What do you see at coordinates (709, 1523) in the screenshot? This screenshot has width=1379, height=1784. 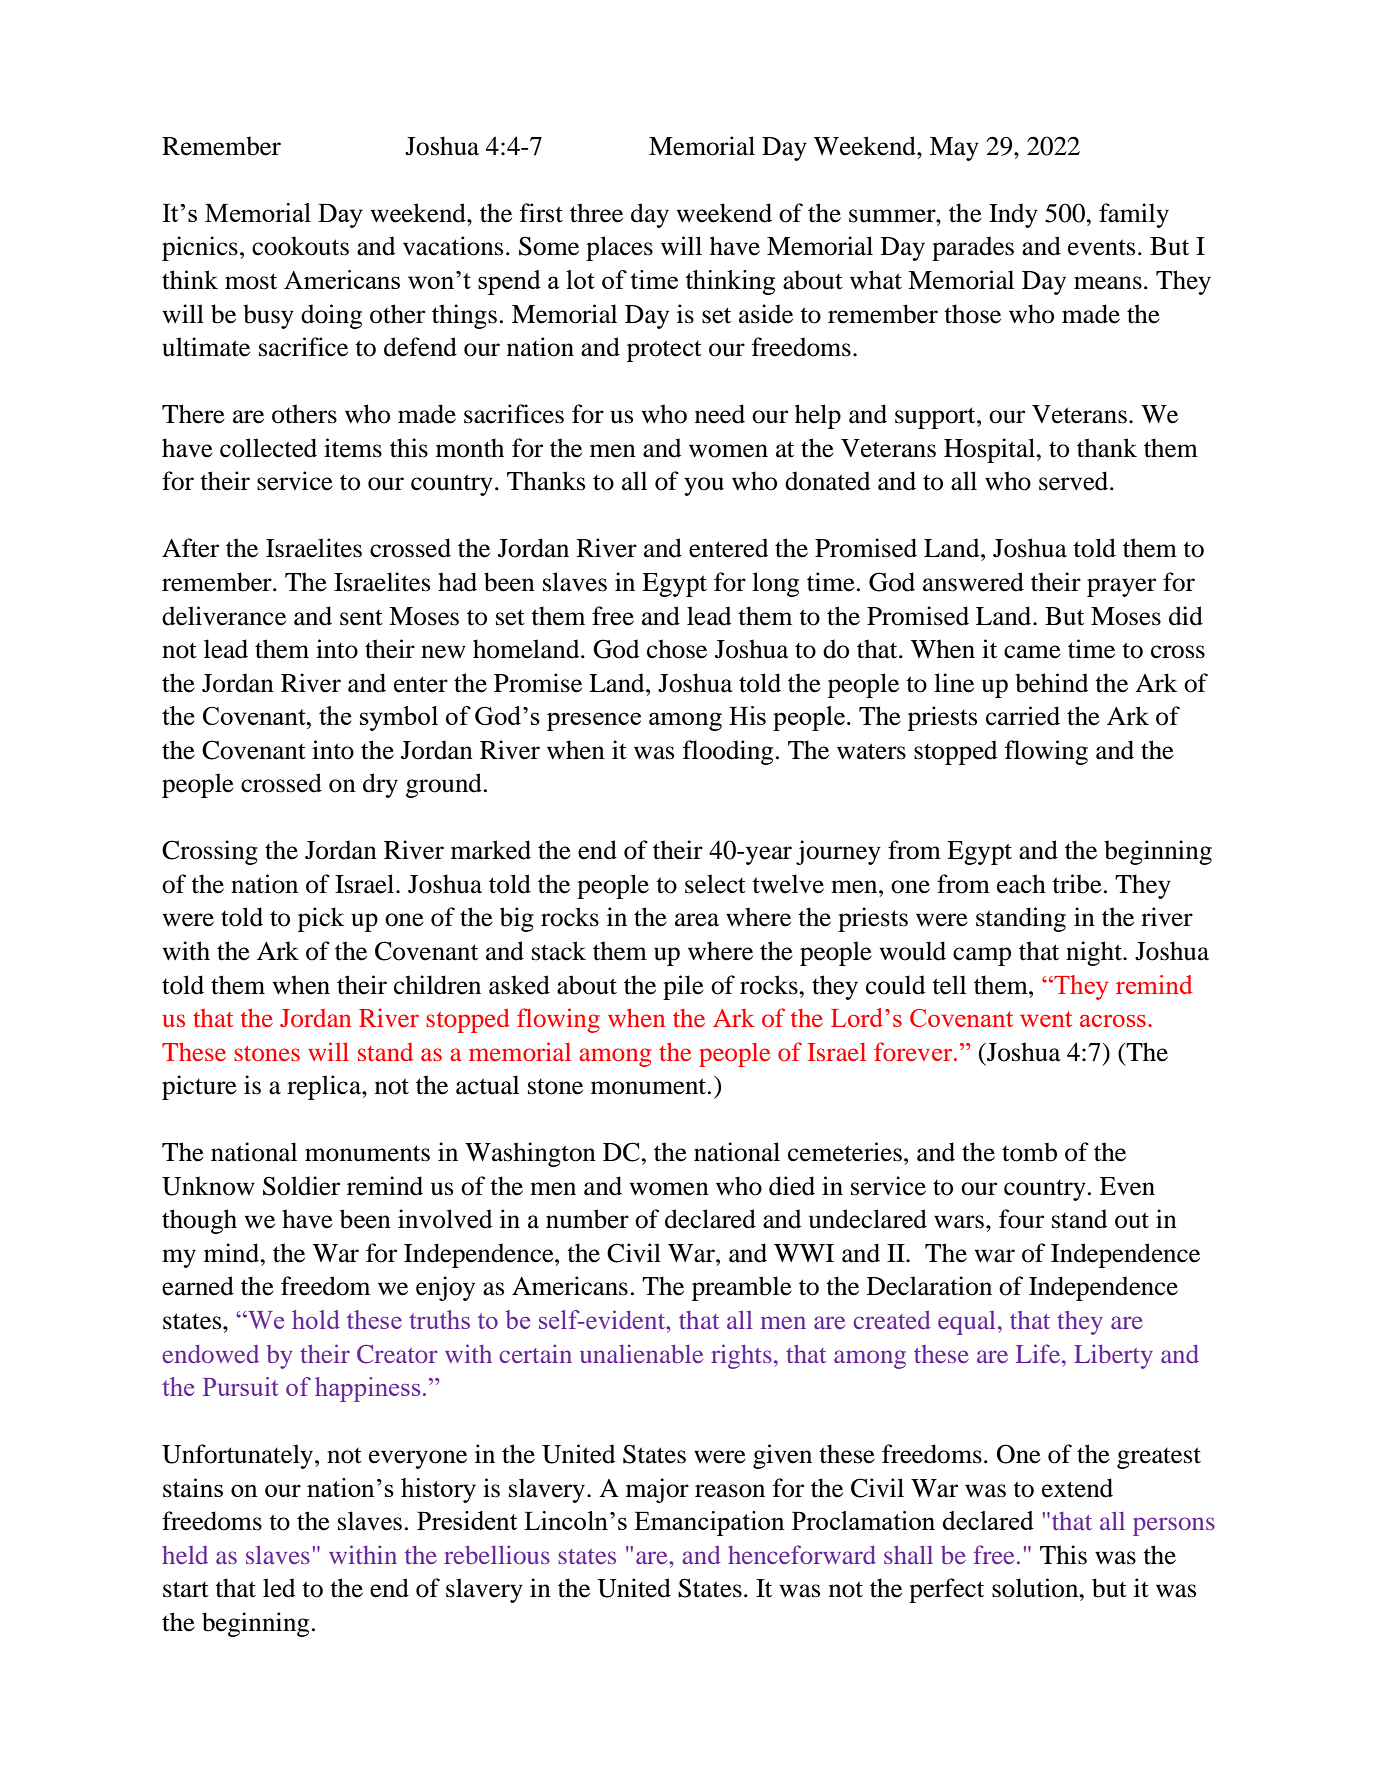 I see `Emancipation` at bounding box center [709, 1523].
